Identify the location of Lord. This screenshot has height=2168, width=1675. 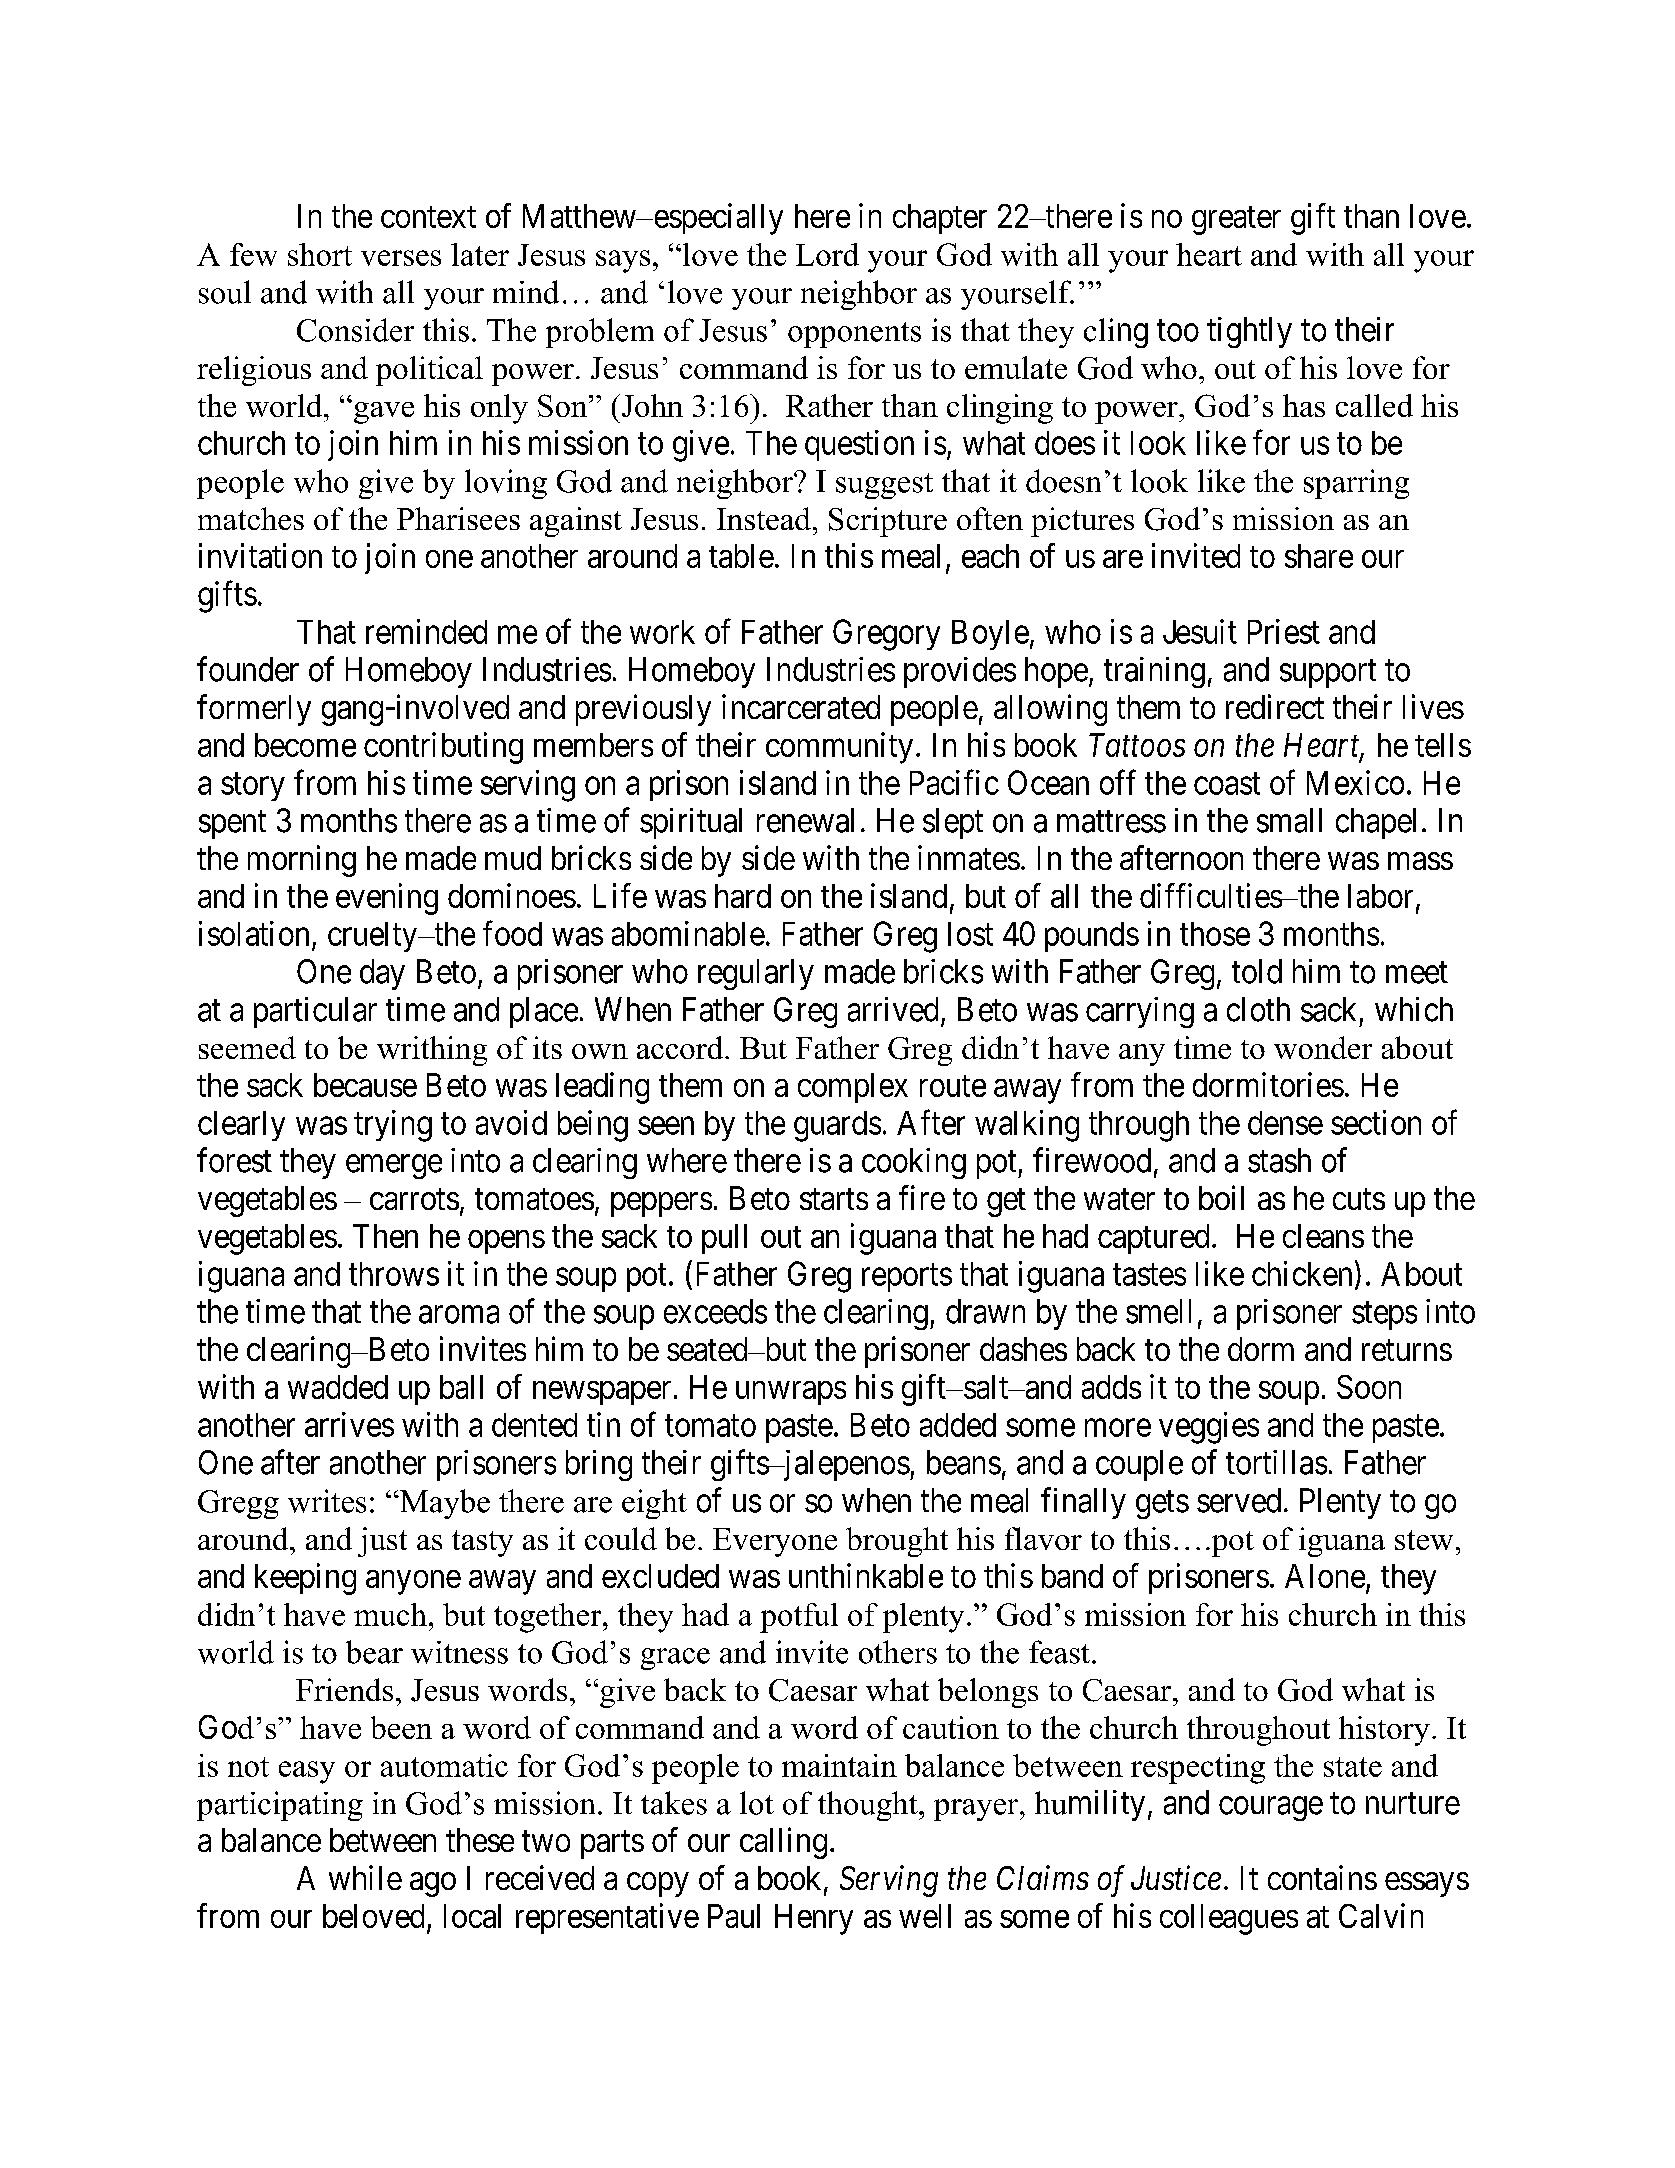
(827, 254).
